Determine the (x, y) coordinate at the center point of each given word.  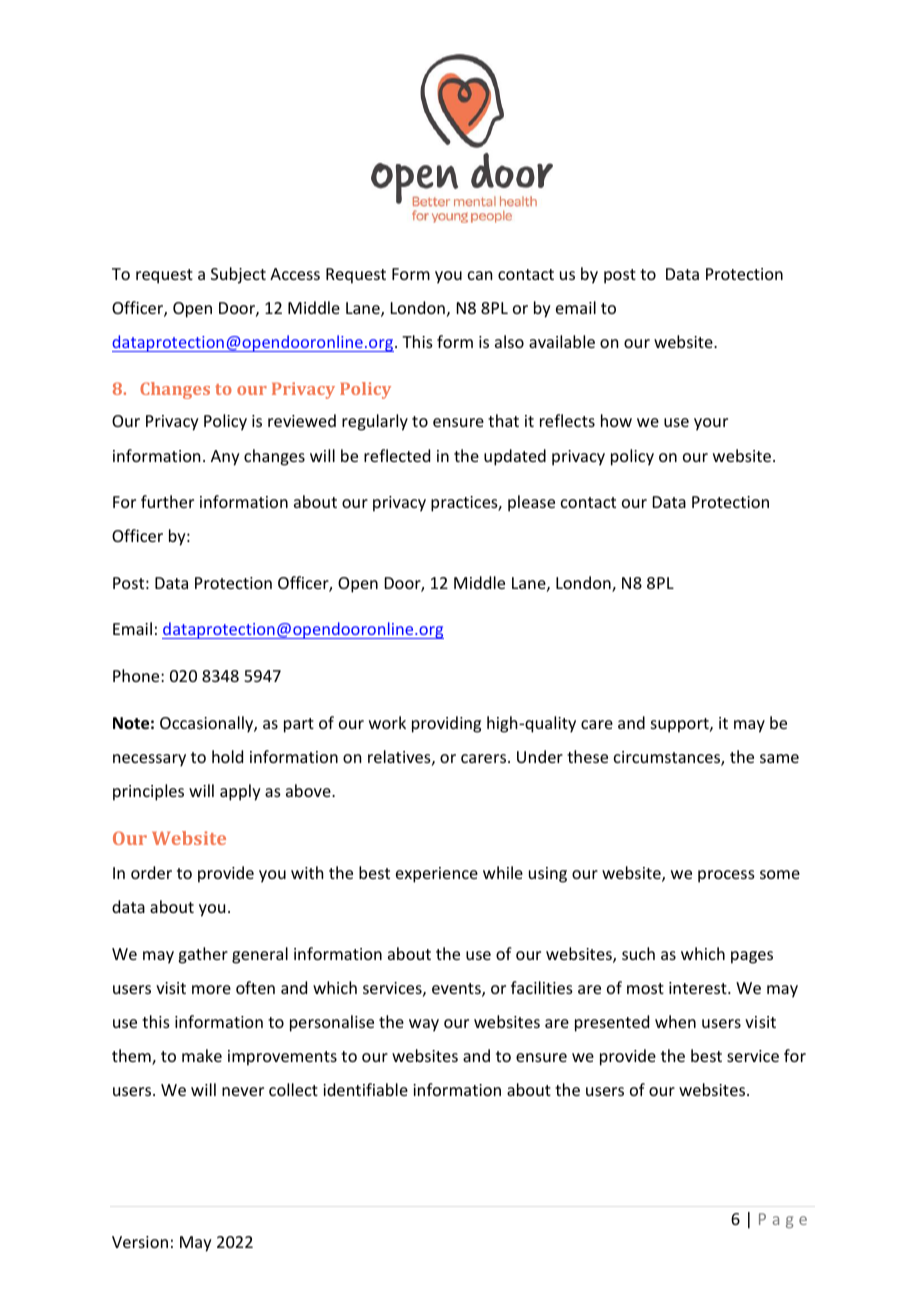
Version (140, 1242)
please (531, 503)
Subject (238, 275)
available (562, 341)
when (675, 1021)
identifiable (365, 1089)
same (779, 758)
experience (437, 875)
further (167, 501)
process (726, 876)
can (480, 275)
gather (203, 955)
